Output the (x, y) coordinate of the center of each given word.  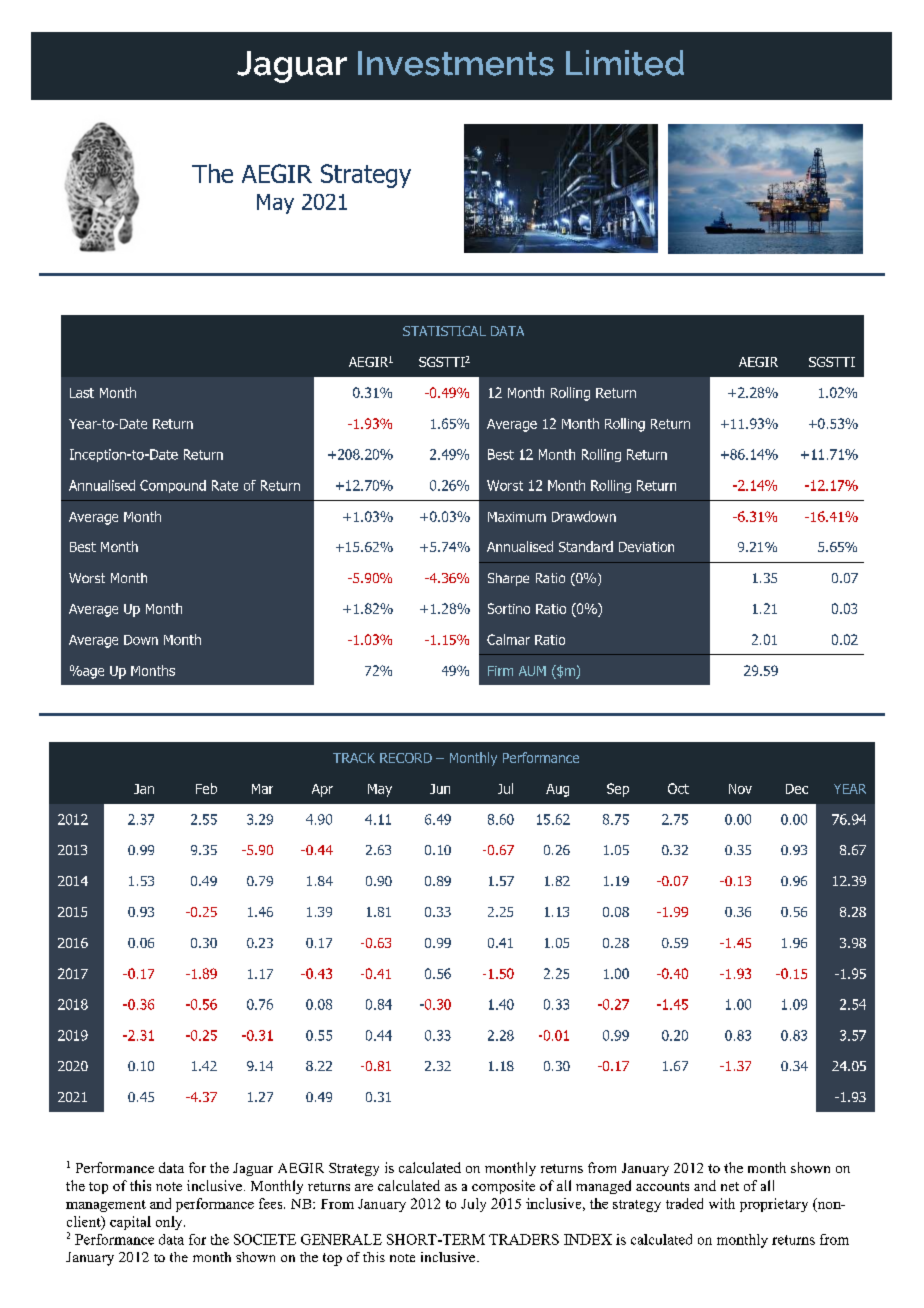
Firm (500, 671)
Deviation (646, 547)
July (473, 1205)
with (722, 1203)
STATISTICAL (444, 331)
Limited (625, 63)
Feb (206, 788)
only (170, 1223)
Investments (456, 63)
